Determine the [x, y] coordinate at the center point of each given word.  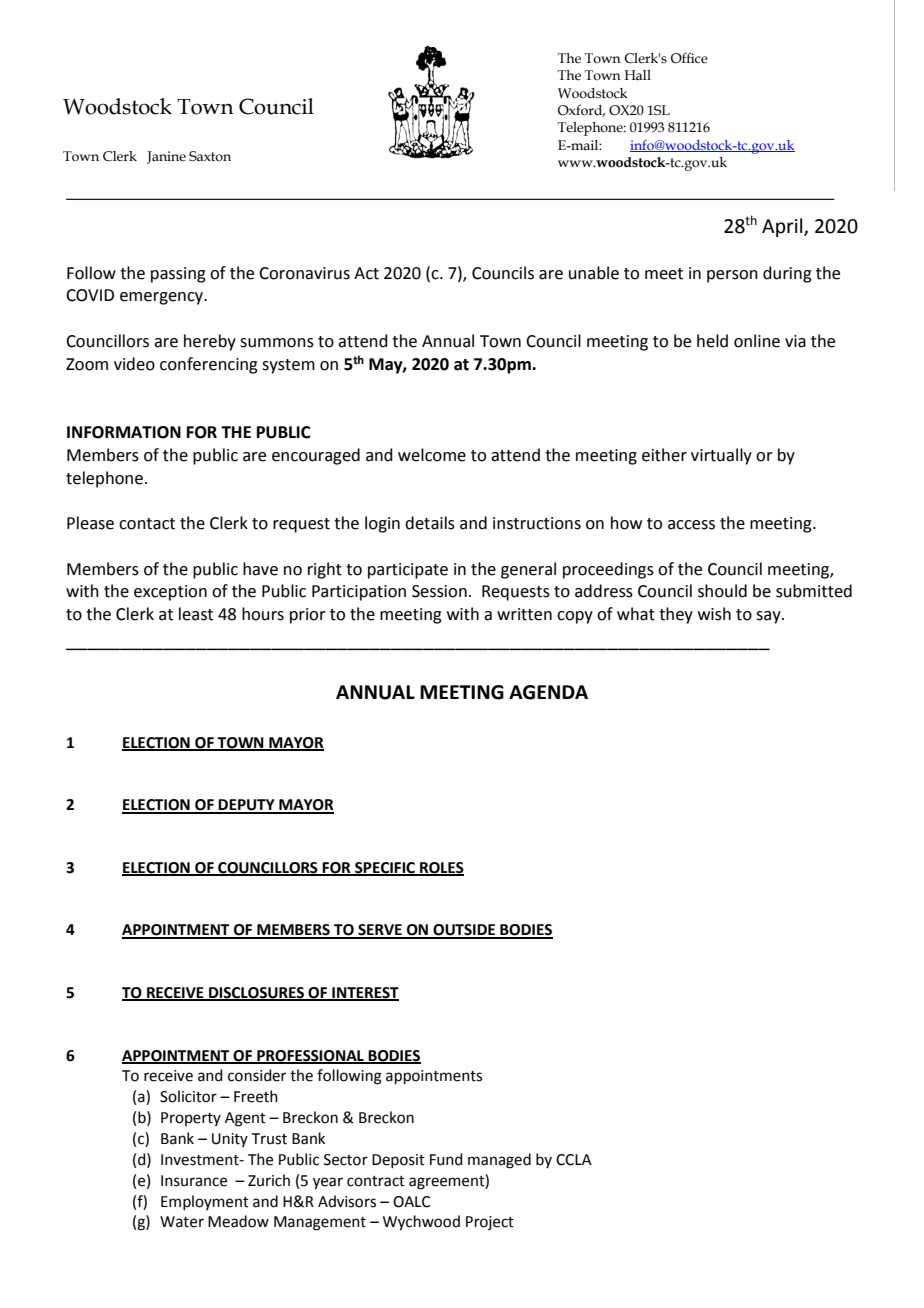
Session [439, 591]
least [196, 614]
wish [714, 614]
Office [689, 58]
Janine [166, 157]
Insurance [194, 1181]
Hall [638, 75]
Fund [446, 1159]
